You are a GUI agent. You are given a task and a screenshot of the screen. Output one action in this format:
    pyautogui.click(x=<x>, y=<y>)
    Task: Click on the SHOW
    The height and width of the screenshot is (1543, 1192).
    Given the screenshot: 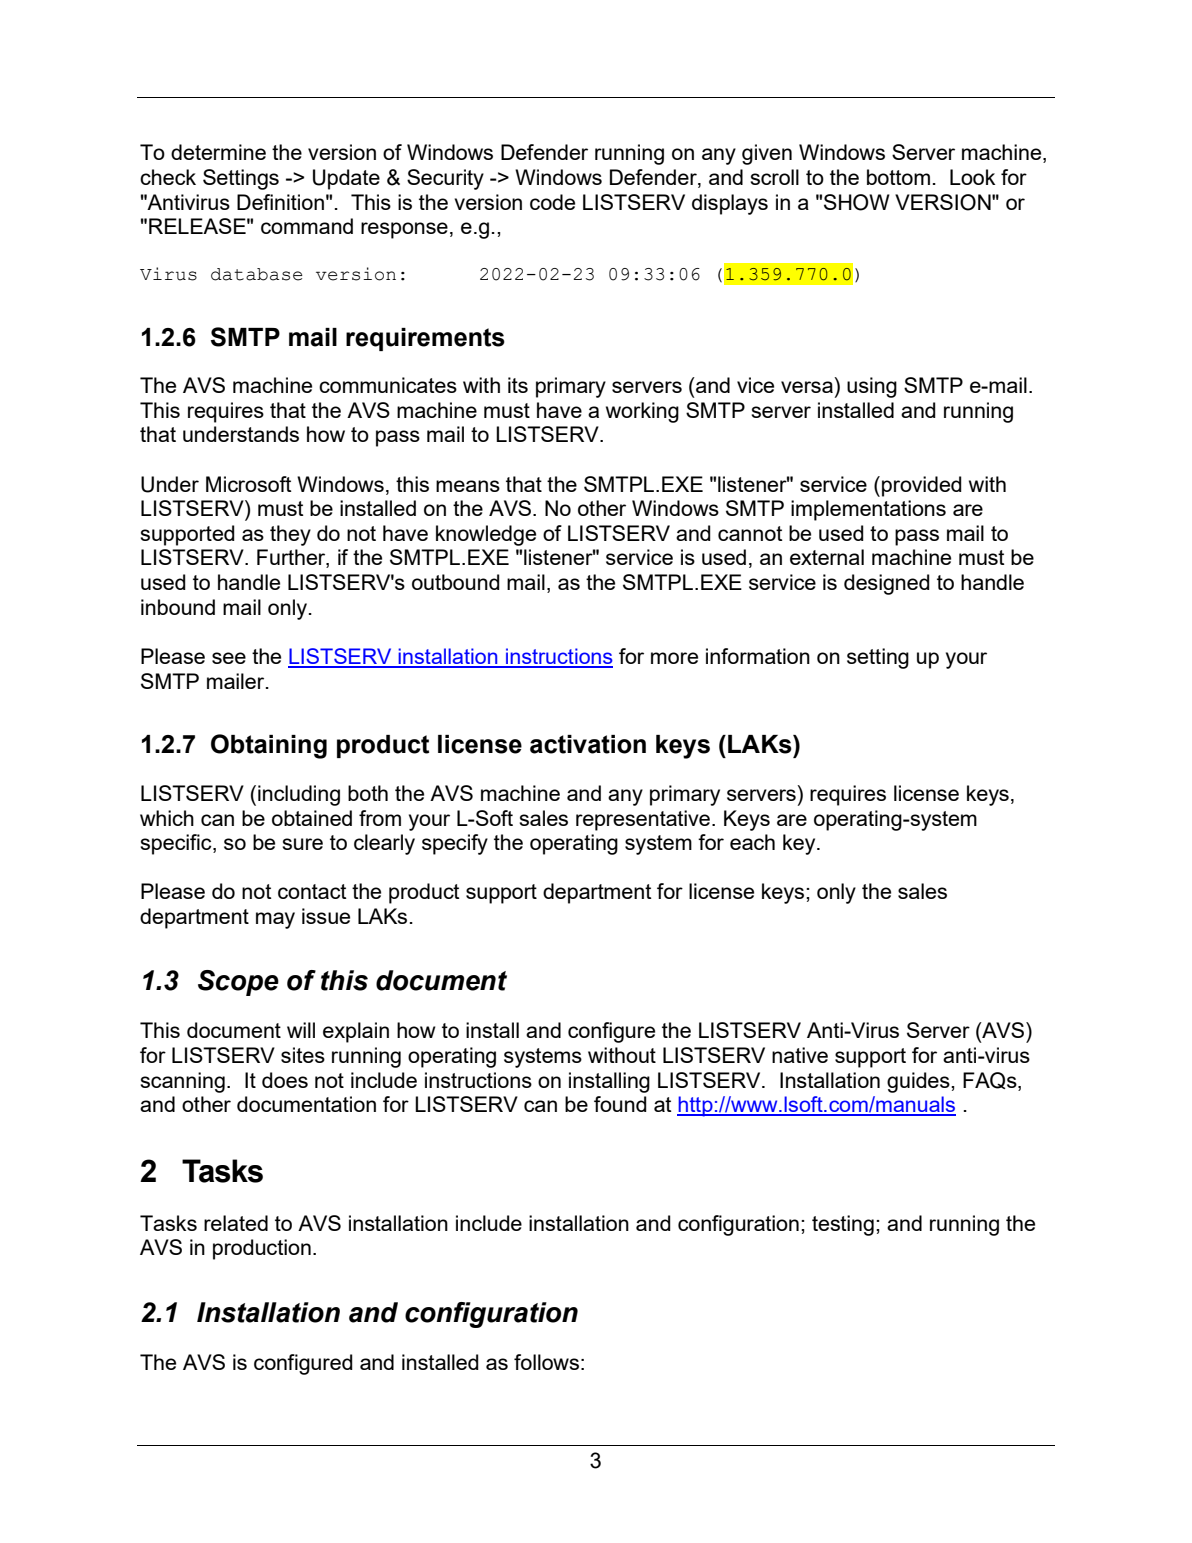 What is the action you would take?
    pyautogui.click(x=857, y=202)
